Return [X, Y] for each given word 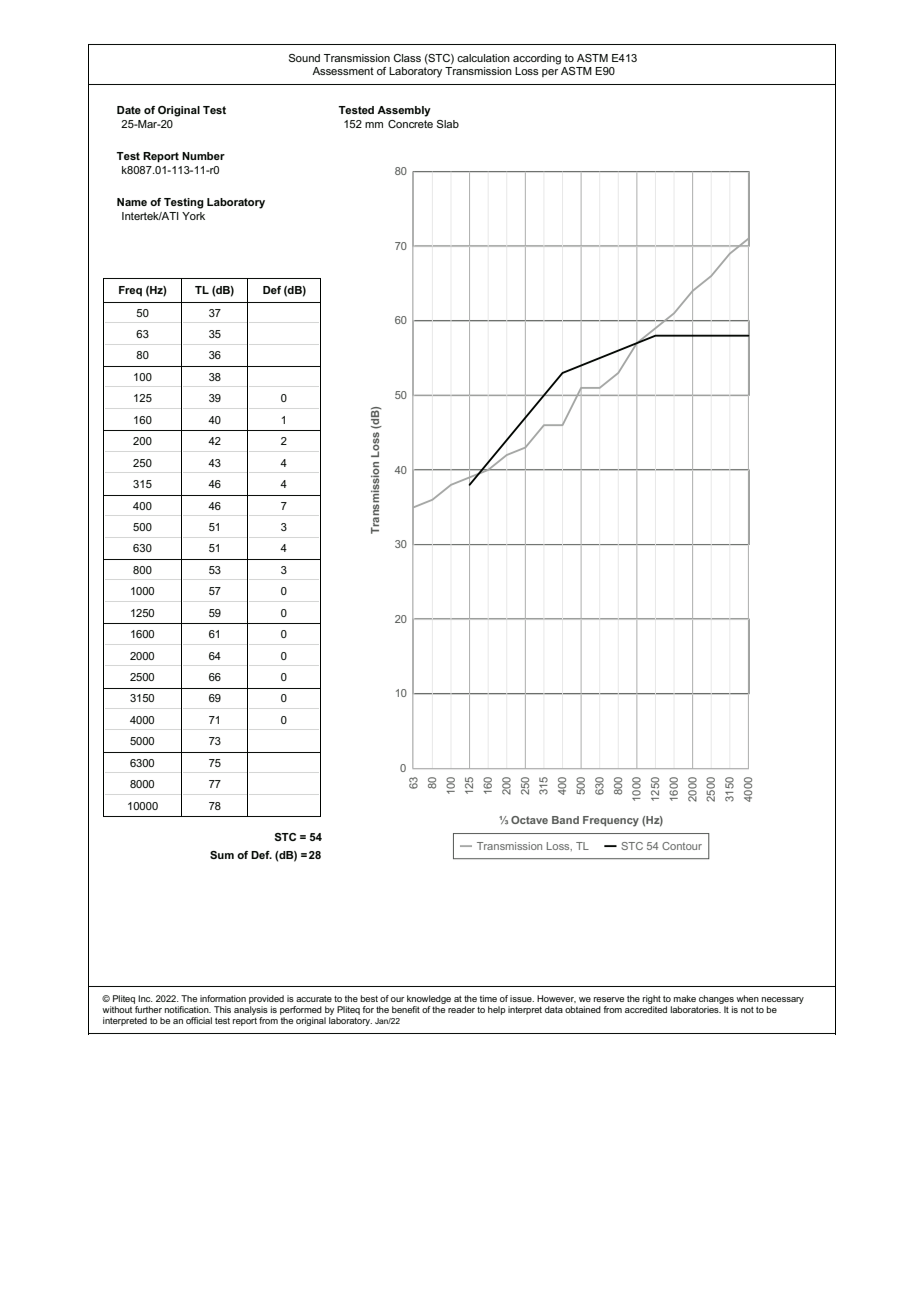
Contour [682, 846]
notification [188, 1009]
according [537, 59]
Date [129, 110]
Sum [222, 855]
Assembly [404, 111]
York [193, 216]
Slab [448, 124]
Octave [529, 820]
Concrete [410, 124]
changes [716, 999]
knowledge [429, 999]
